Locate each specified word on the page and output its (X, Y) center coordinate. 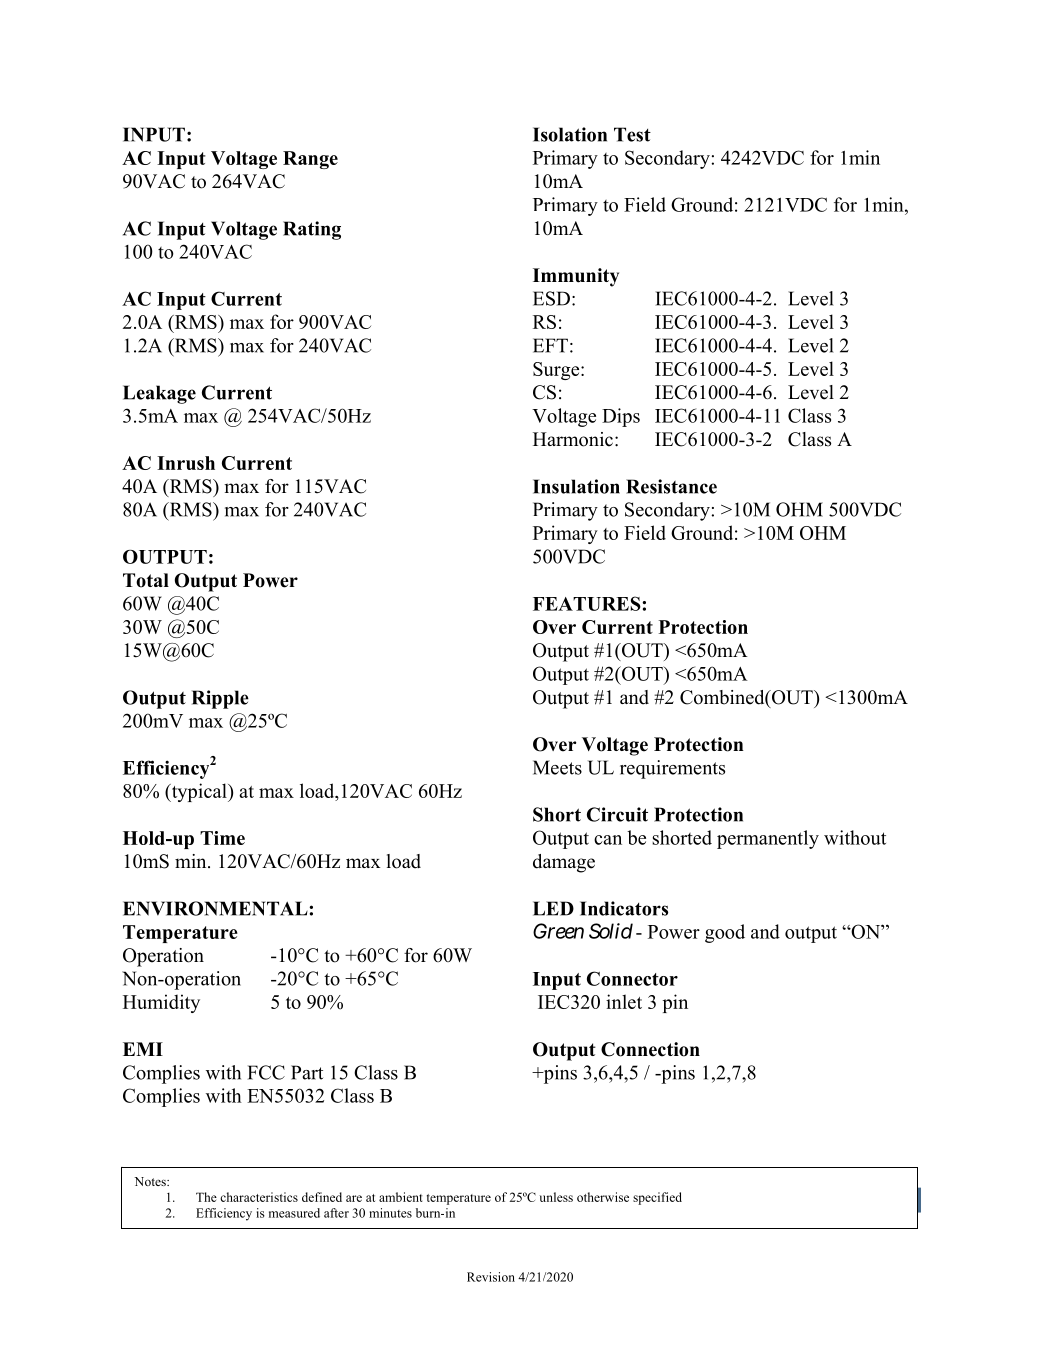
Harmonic (573, 439)
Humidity (161, 1003)
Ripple (220, 699)
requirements (672, 769)
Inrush (186, 463)
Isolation (570, 134)
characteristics (259, 1197)
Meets (557, 767)
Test (632, 134)
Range (310, 160)
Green (558, 931)
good (725, 933)
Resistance (671, 486)
